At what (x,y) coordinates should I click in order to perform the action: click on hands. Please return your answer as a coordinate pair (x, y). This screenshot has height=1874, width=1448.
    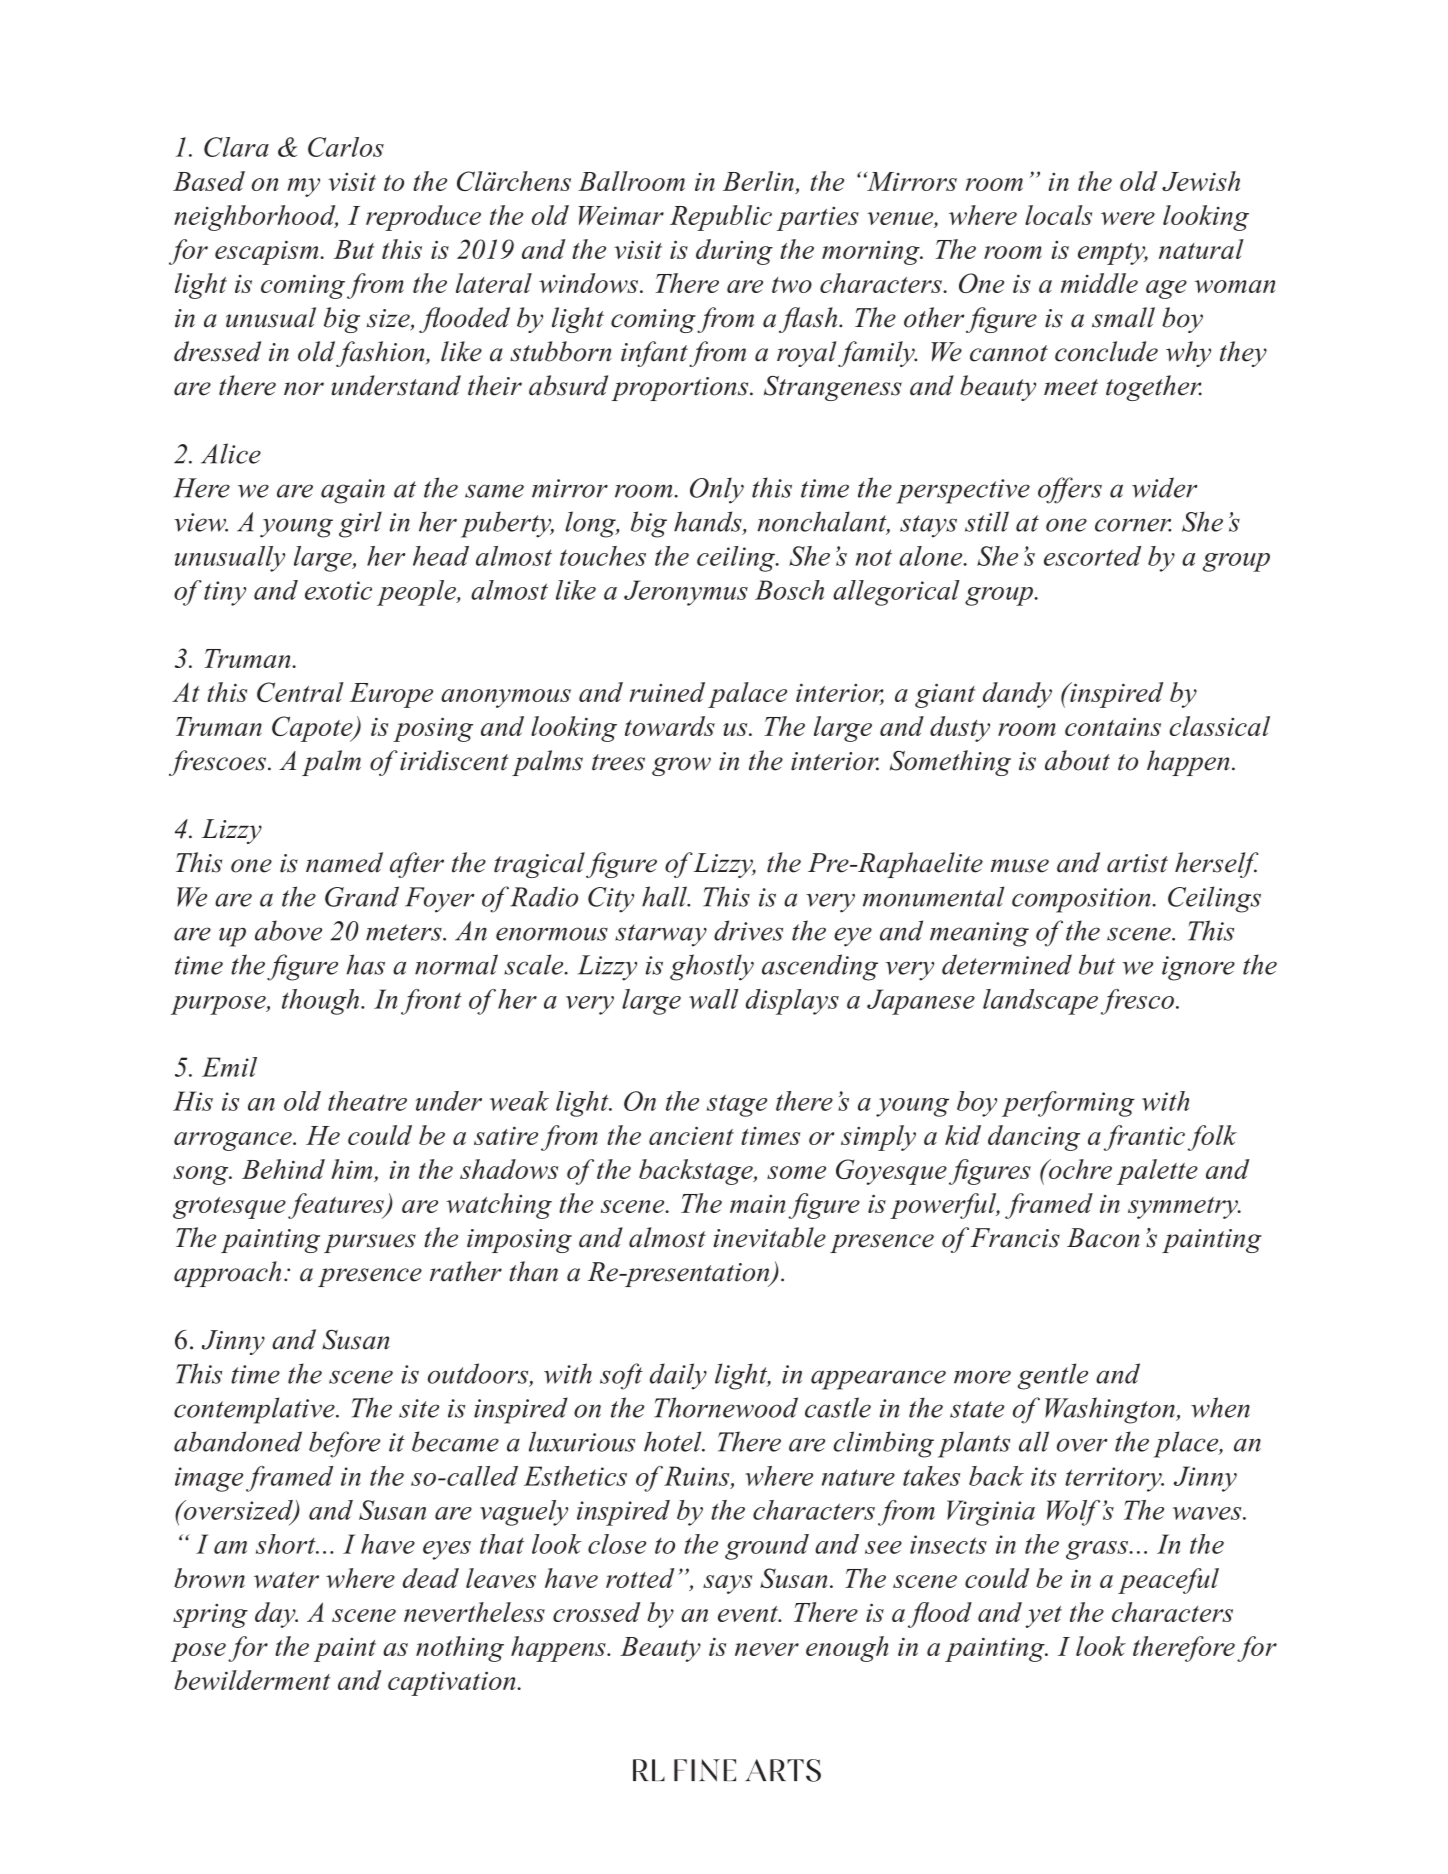
    Looking at the image, I should click on (709, 522).
